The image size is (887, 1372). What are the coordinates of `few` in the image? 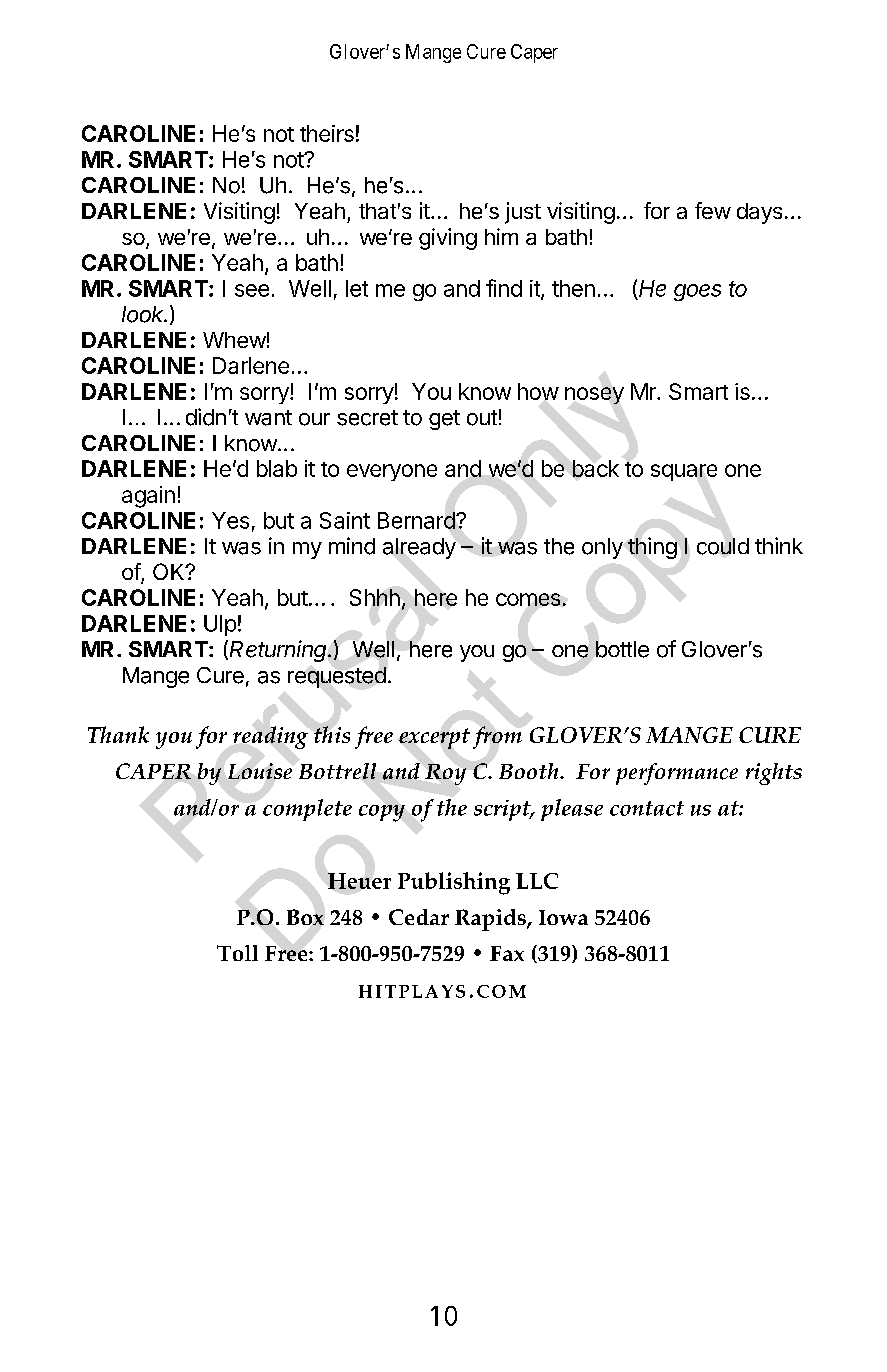 It's located at (713, 210).
